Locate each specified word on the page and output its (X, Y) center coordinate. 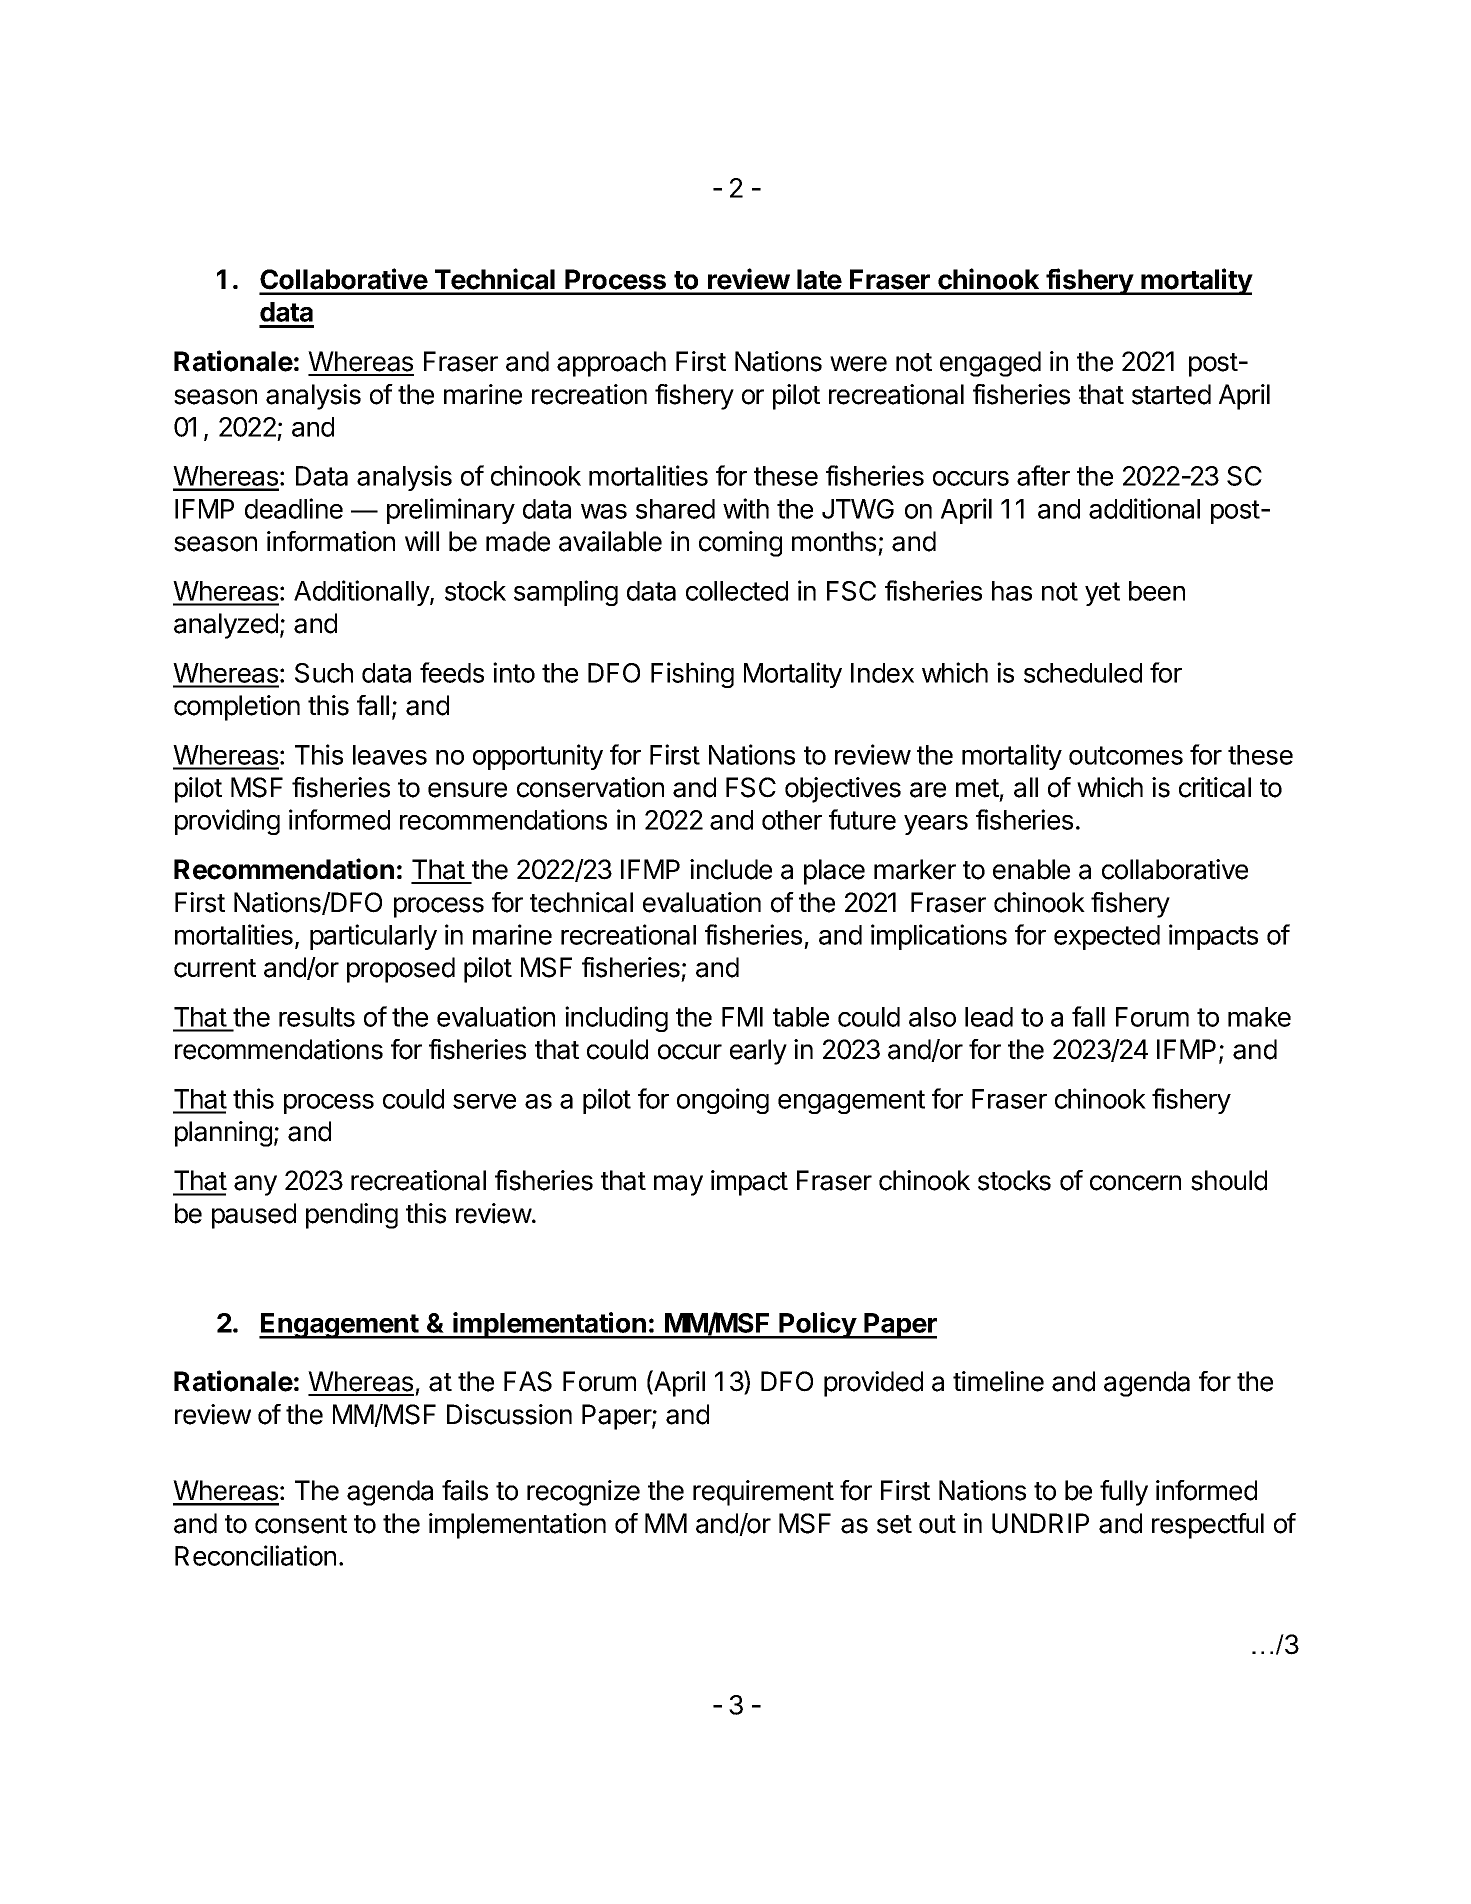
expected (1107, 937)
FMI (742, 1017)
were (858, 364)
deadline (294, 508)
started (1171, 394)
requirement (763, 1493)
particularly (373, 937)
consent (301, 1524)
